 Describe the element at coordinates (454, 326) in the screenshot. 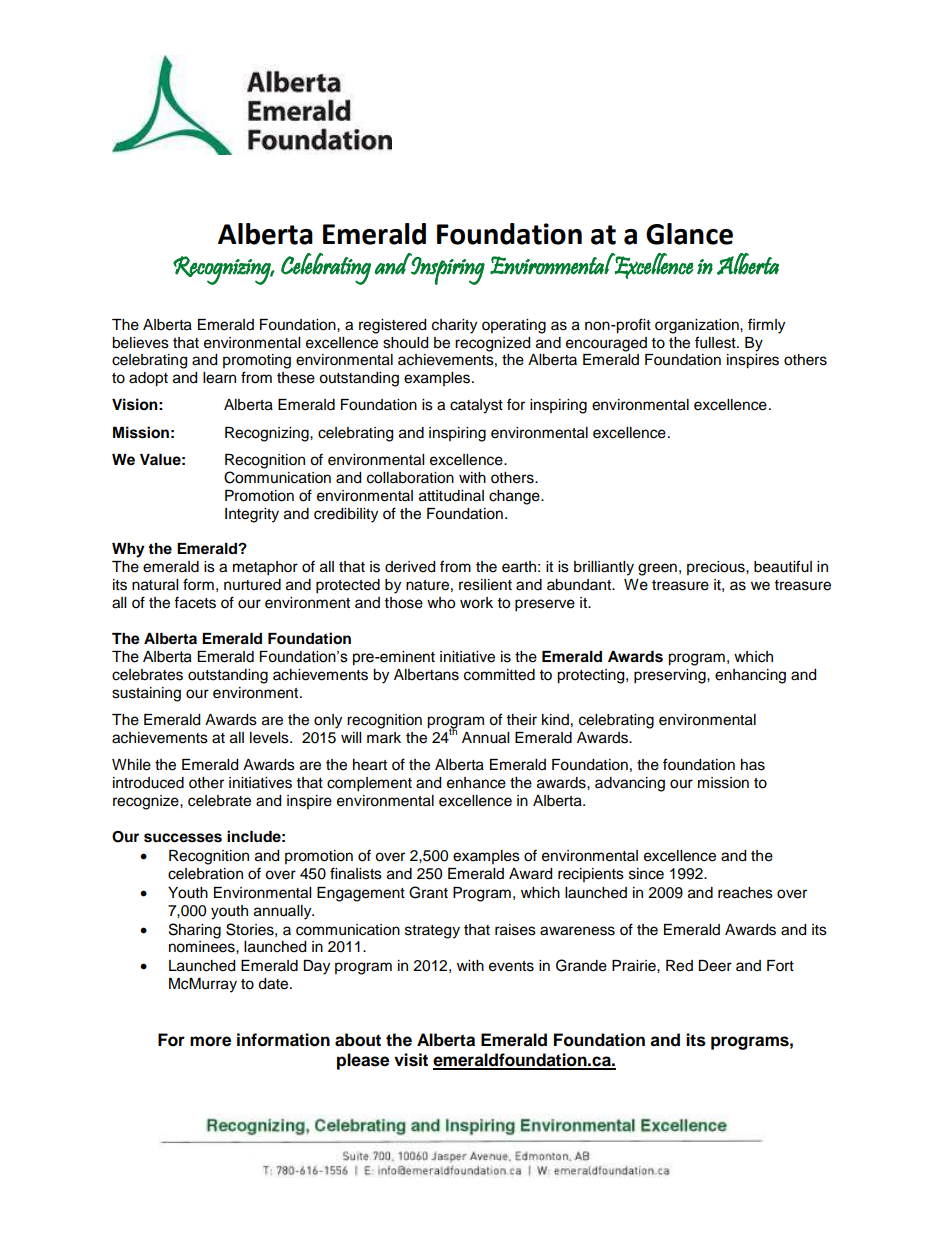

I see `charity` at that location.
